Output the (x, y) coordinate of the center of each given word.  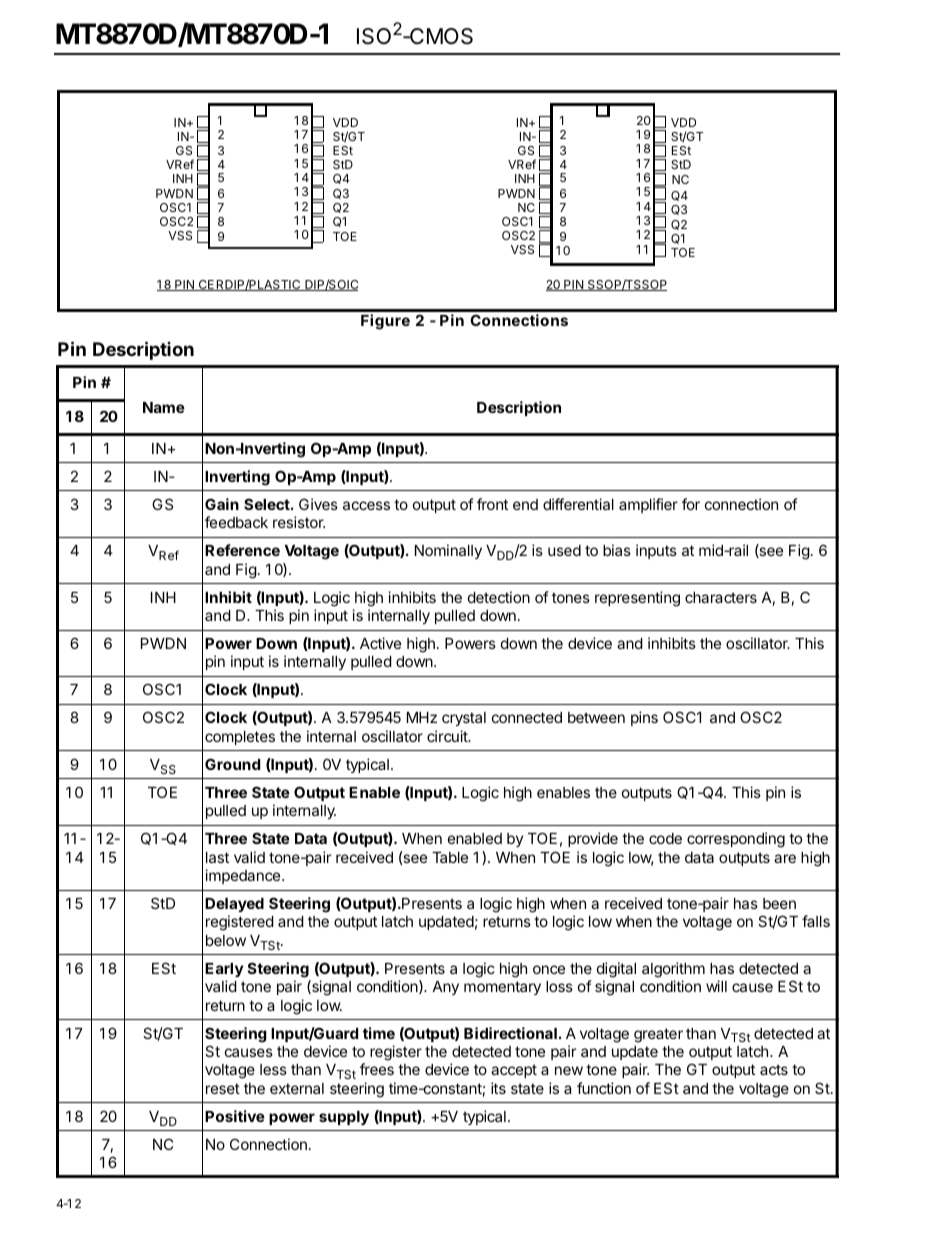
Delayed (234, 905)
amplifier (648, 505)
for (691, 504)
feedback (236, 522)
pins (644, 718)
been (779, 903)
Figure (385, 322)
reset (223, 1088)
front (492, 504)
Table (450, 857)
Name (164, 407)
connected (527, 717)
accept (514, 1071)
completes (240, 738)
